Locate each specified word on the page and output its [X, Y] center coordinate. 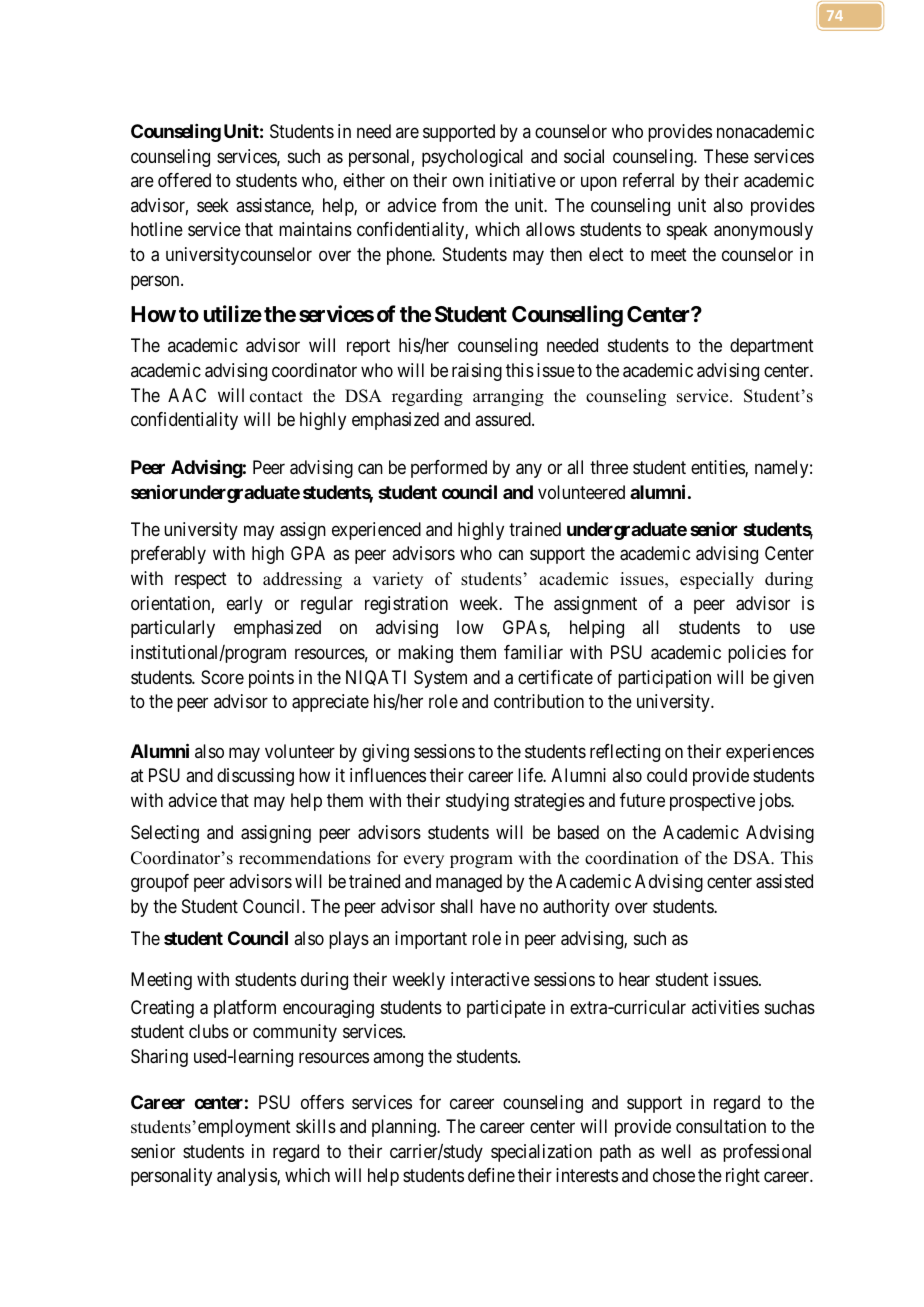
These [726, 156]
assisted [784, 881]
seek [213, 205]
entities [718, 468]
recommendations [305, 858]
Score [222, 677]
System [440, 679]
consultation [721, 1126]
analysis [247, 1177]
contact [276, 397]
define [491, 1175]
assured [504, 419]
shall [457, 906]
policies [757, 654]
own [468, 182]
